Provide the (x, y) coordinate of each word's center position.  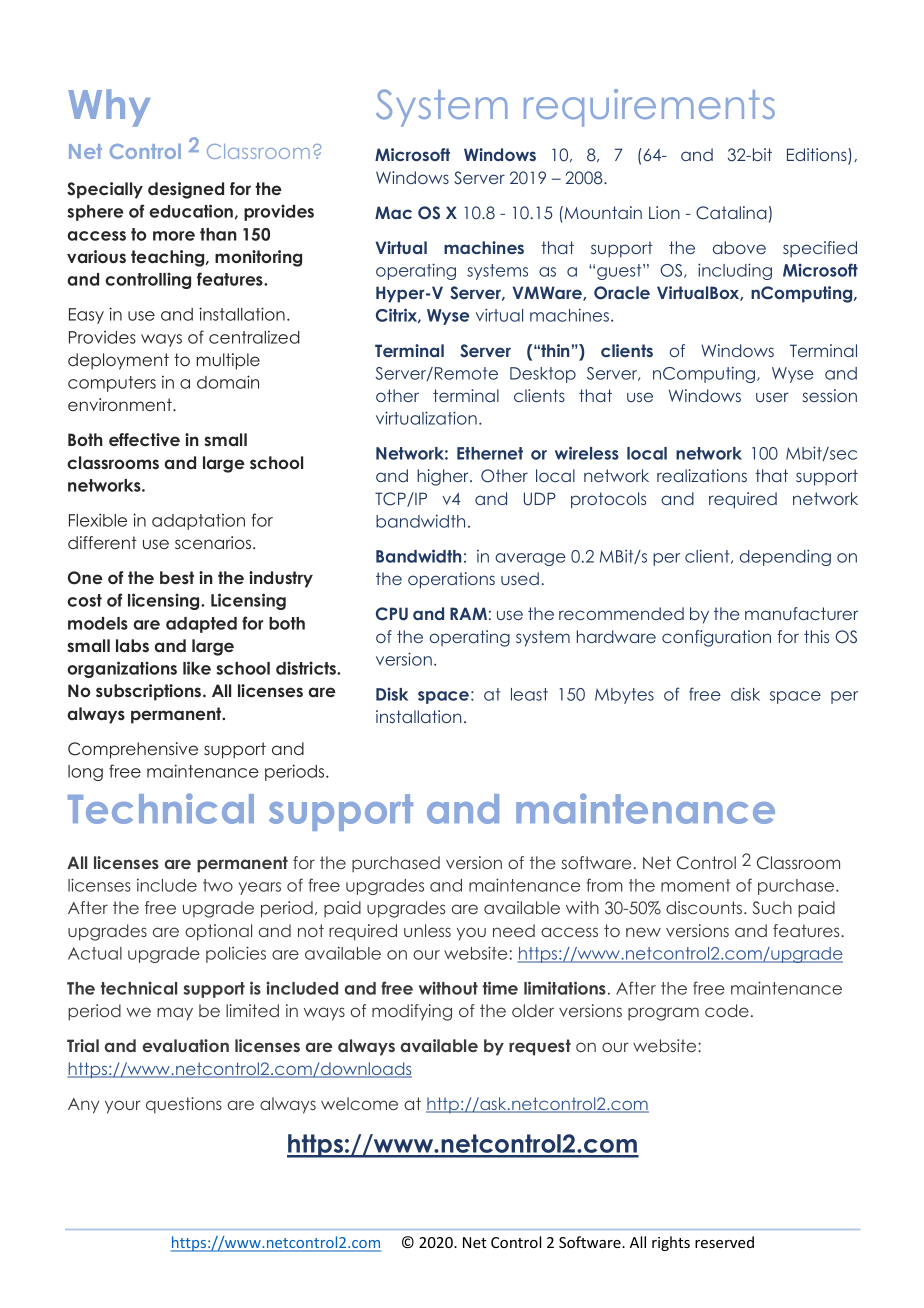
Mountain (602, 212)
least (529, 694)
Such (772, 908)
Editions (818, 156)
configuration (716, 638)
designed (186, 190)
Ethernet (490, 453)
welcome (359, 1103)
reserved (724, 1242)
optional (218, 932)
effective (144, 439)
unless (427, 930)
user (772, 397)
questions (184, 1105)
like (197, 668)
